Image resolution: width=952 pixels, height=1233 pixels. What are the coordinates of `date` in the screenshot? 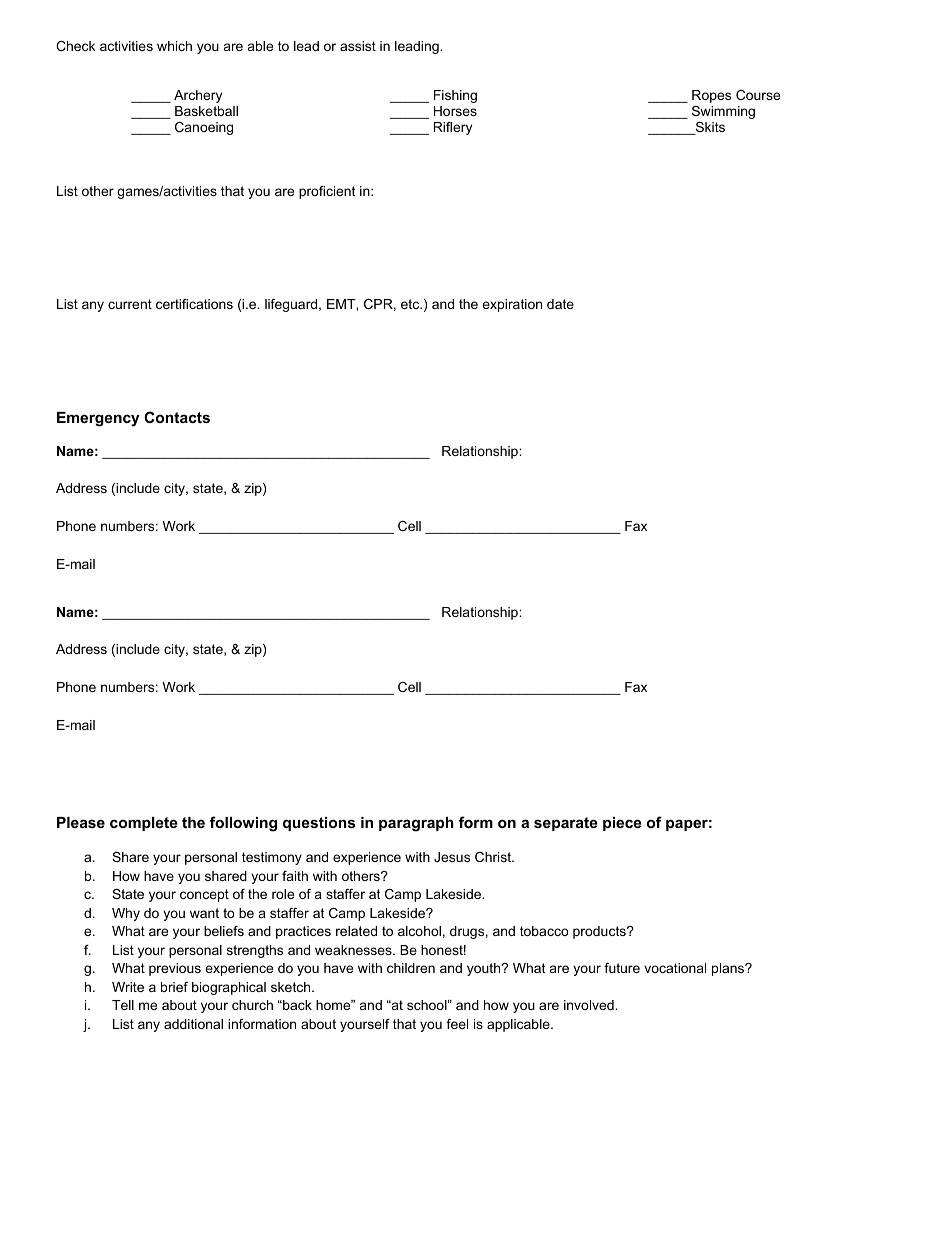 It's located at (560, 304).
